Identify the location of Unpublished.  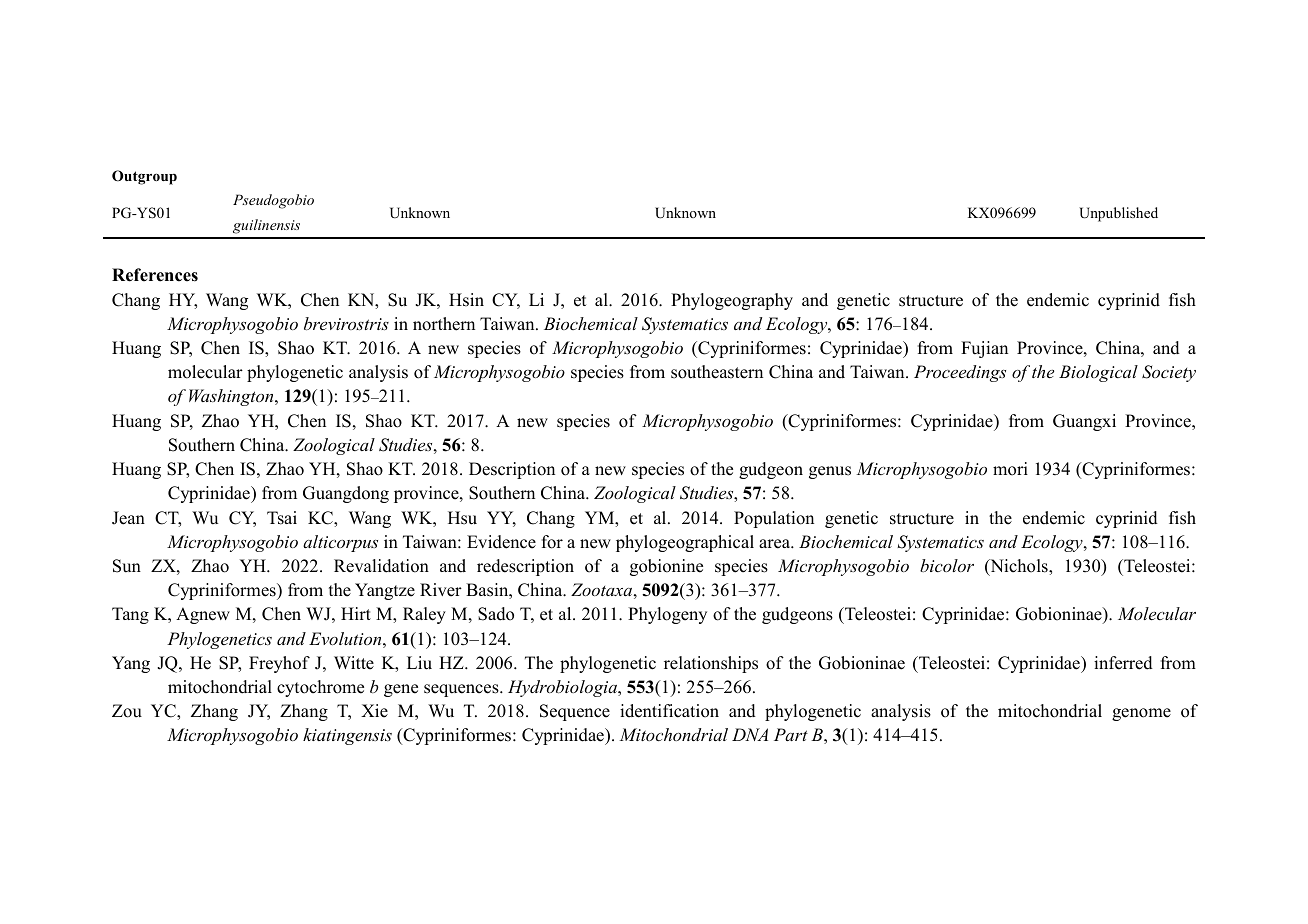
(1118, 214).
